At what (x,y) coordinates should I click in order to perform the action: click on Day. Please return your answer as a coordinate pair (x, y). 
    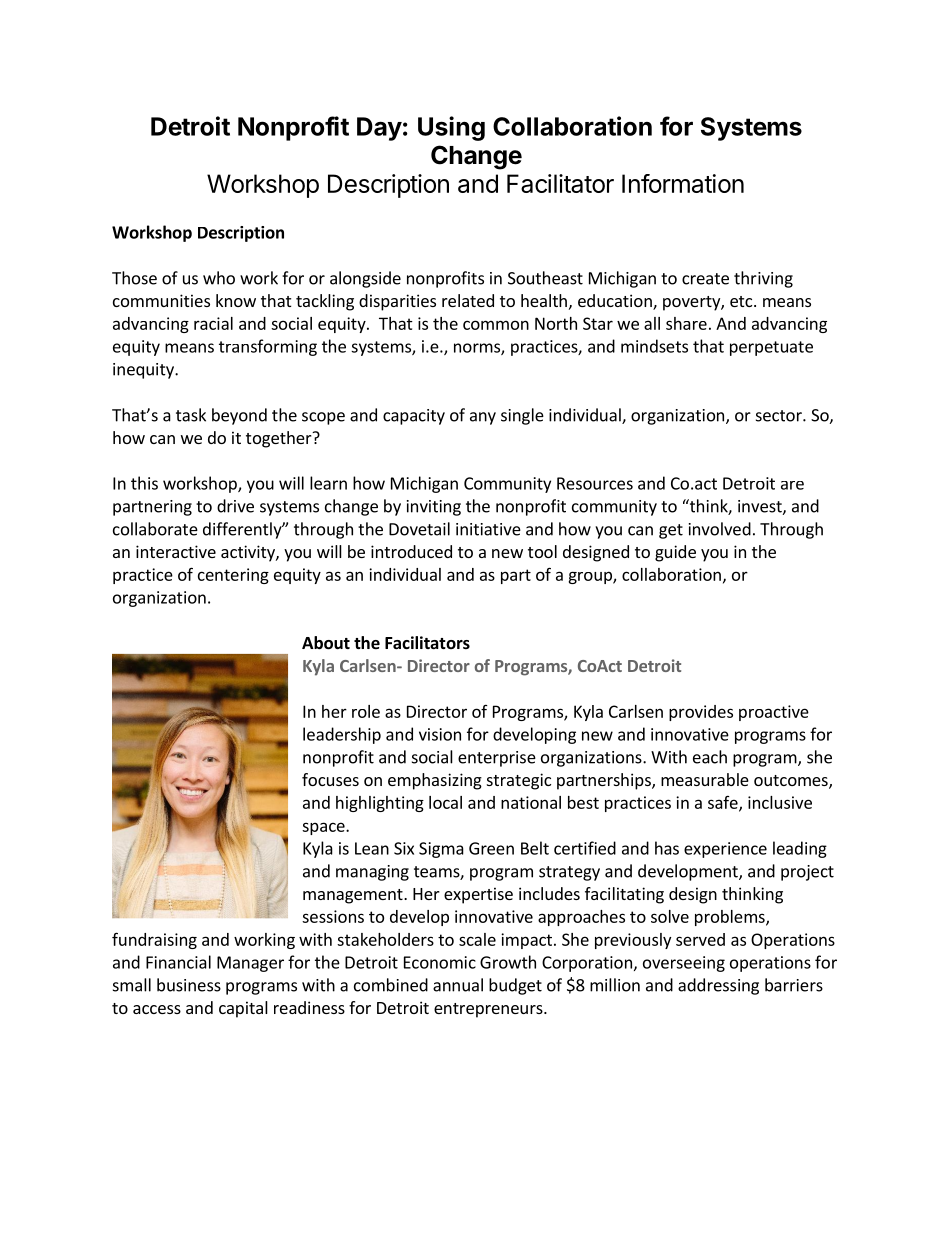
    Looking at the image, I should click on (379, 129).
